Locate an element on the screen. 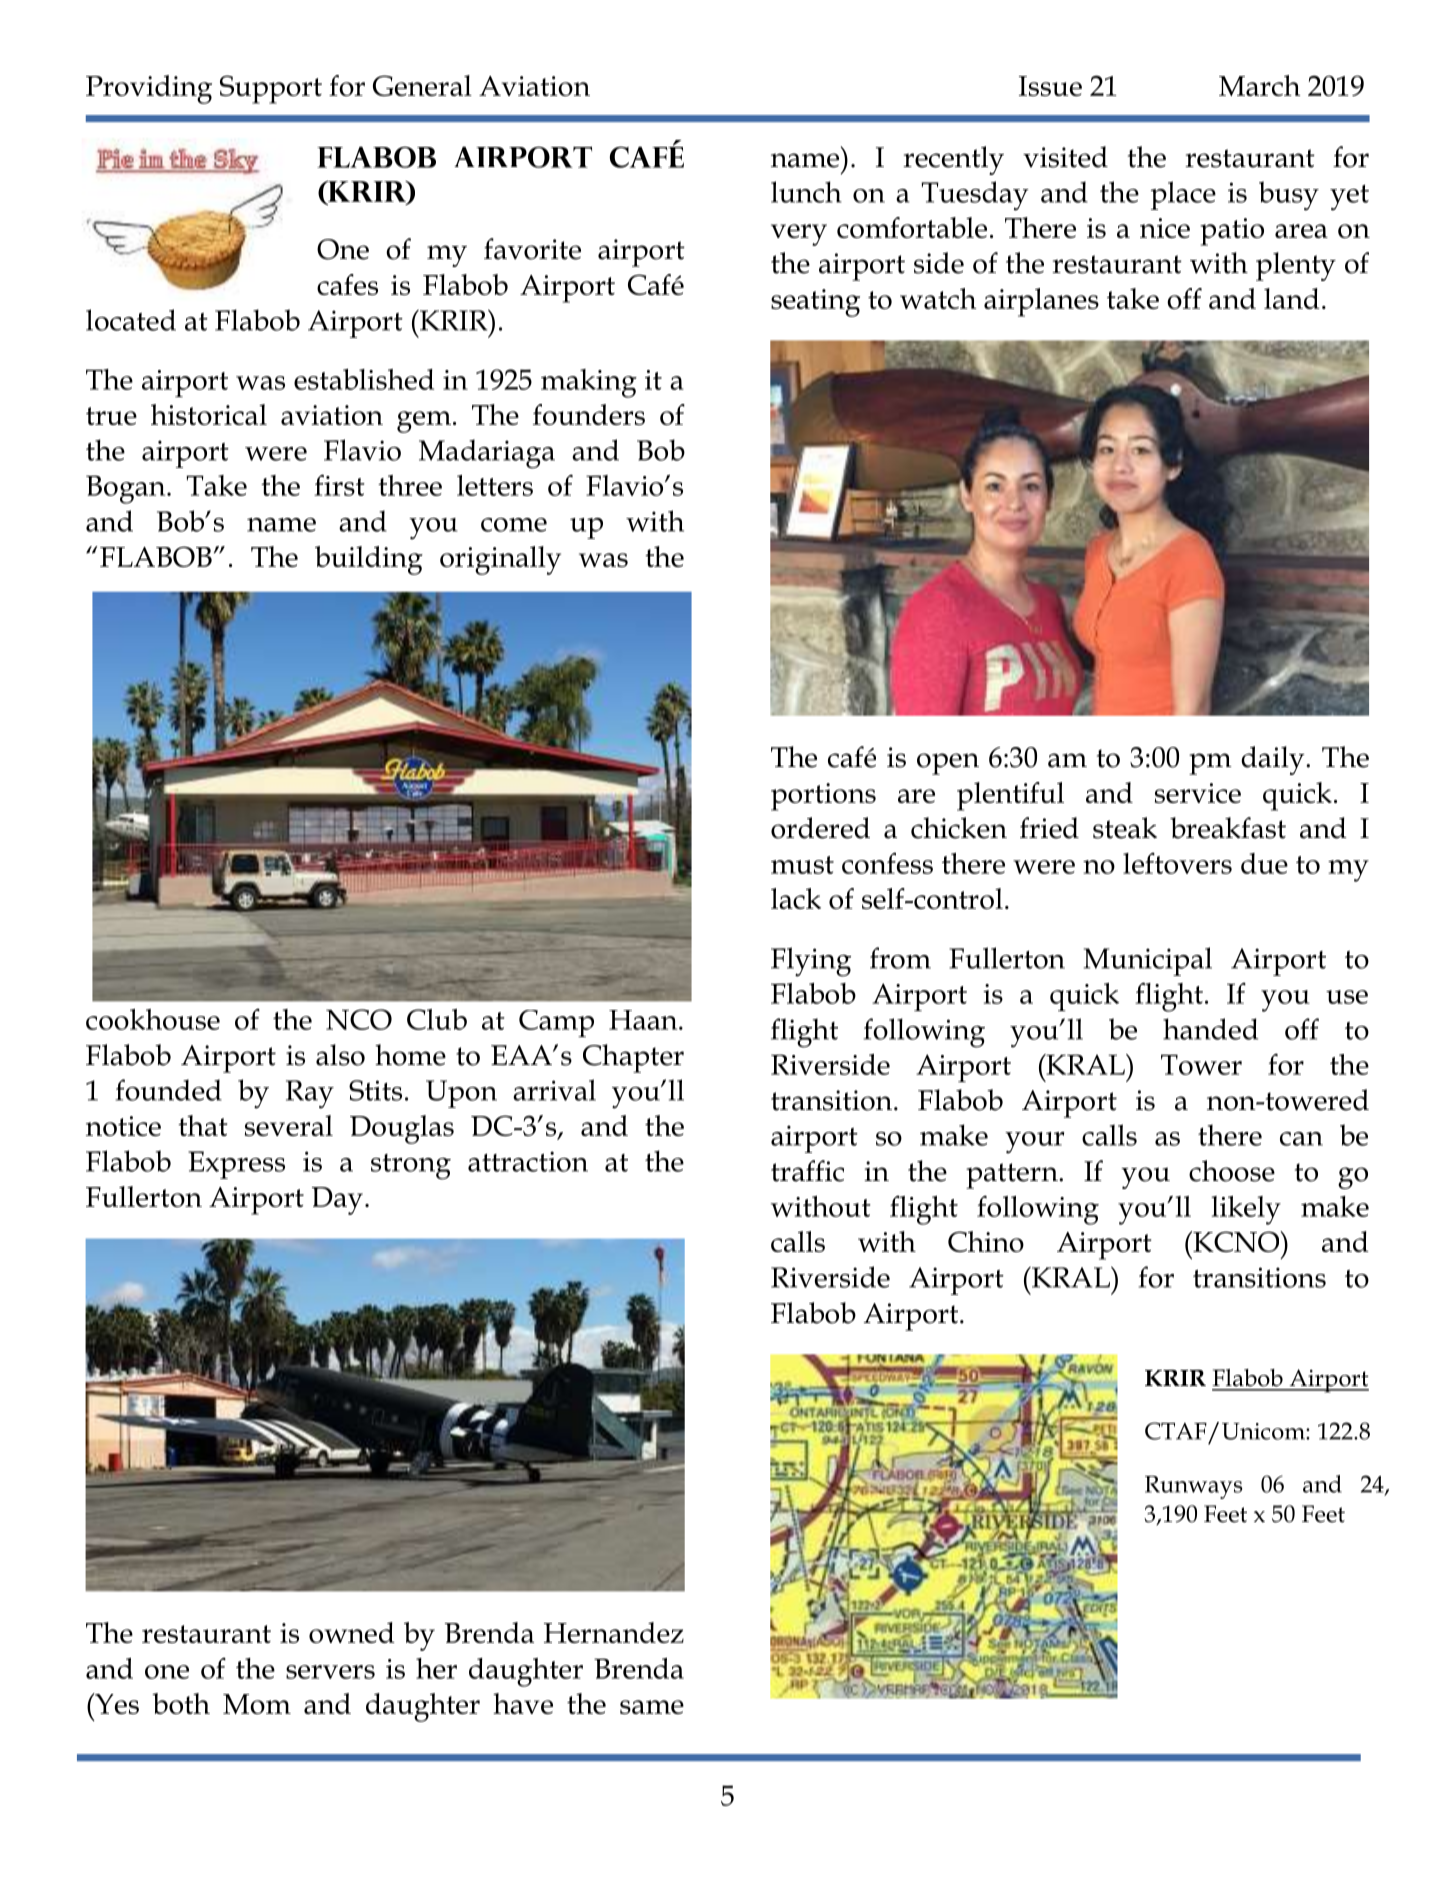 The image size is (1455, 1883). daily is located at coordinates (1274, 760).
